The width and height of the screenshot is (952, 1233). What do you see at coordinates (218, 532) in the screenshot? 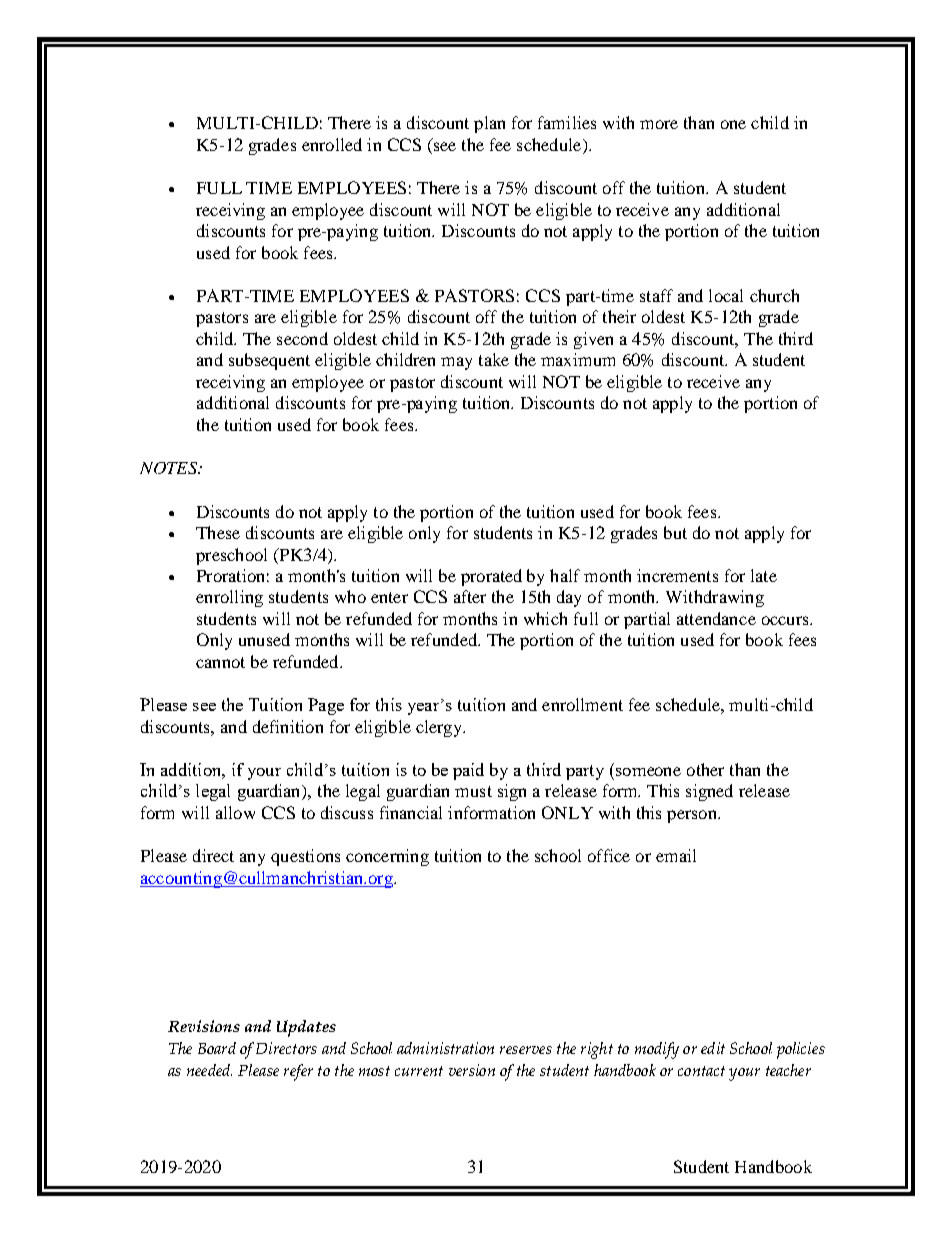
I see `These` at bounding box center [218, 532].
